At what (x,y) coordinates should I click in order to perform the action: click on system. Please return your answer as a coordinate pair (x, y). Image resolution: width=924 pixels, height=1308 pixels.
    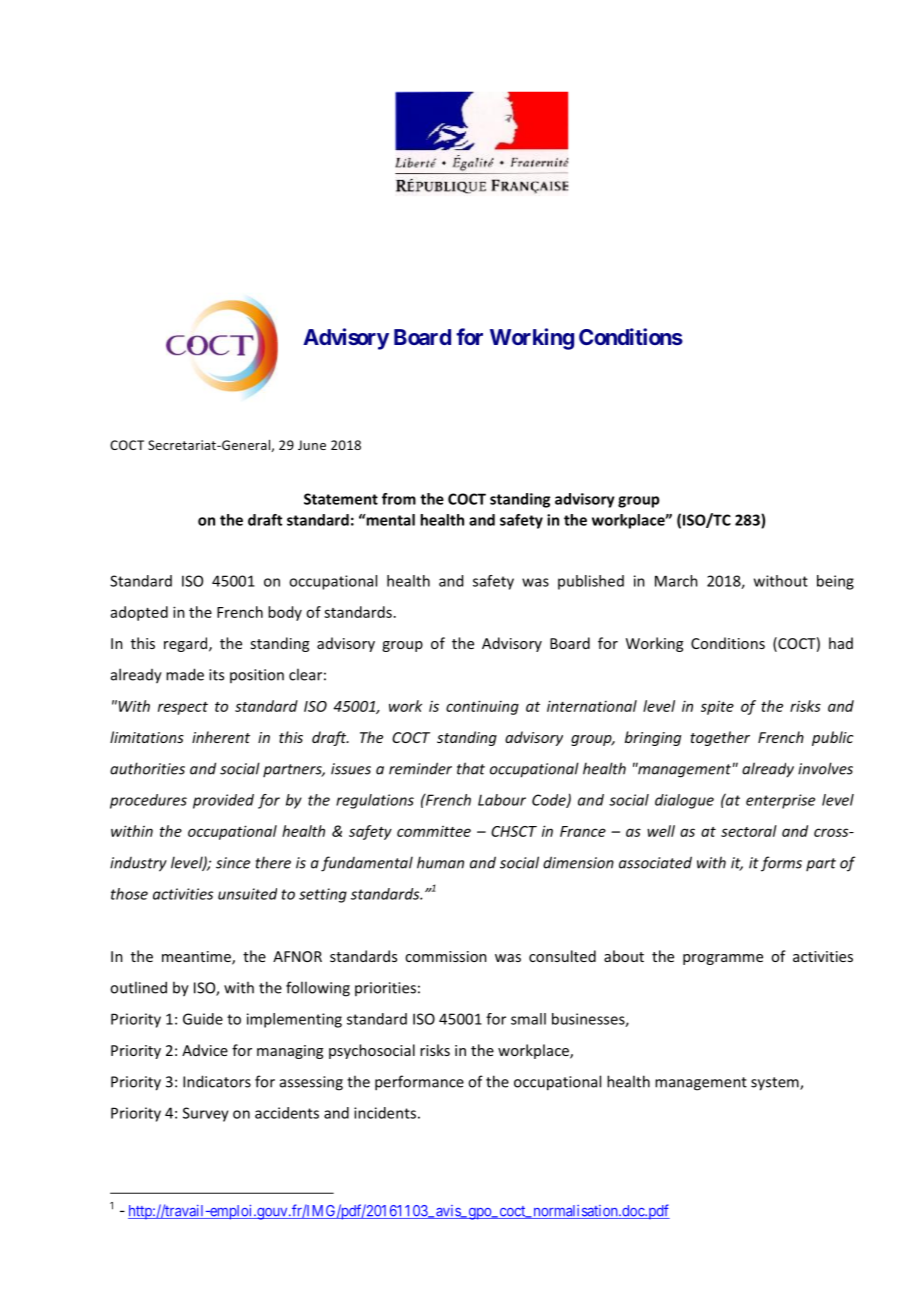
    Looking at the image, I should click on (776, 1084).
